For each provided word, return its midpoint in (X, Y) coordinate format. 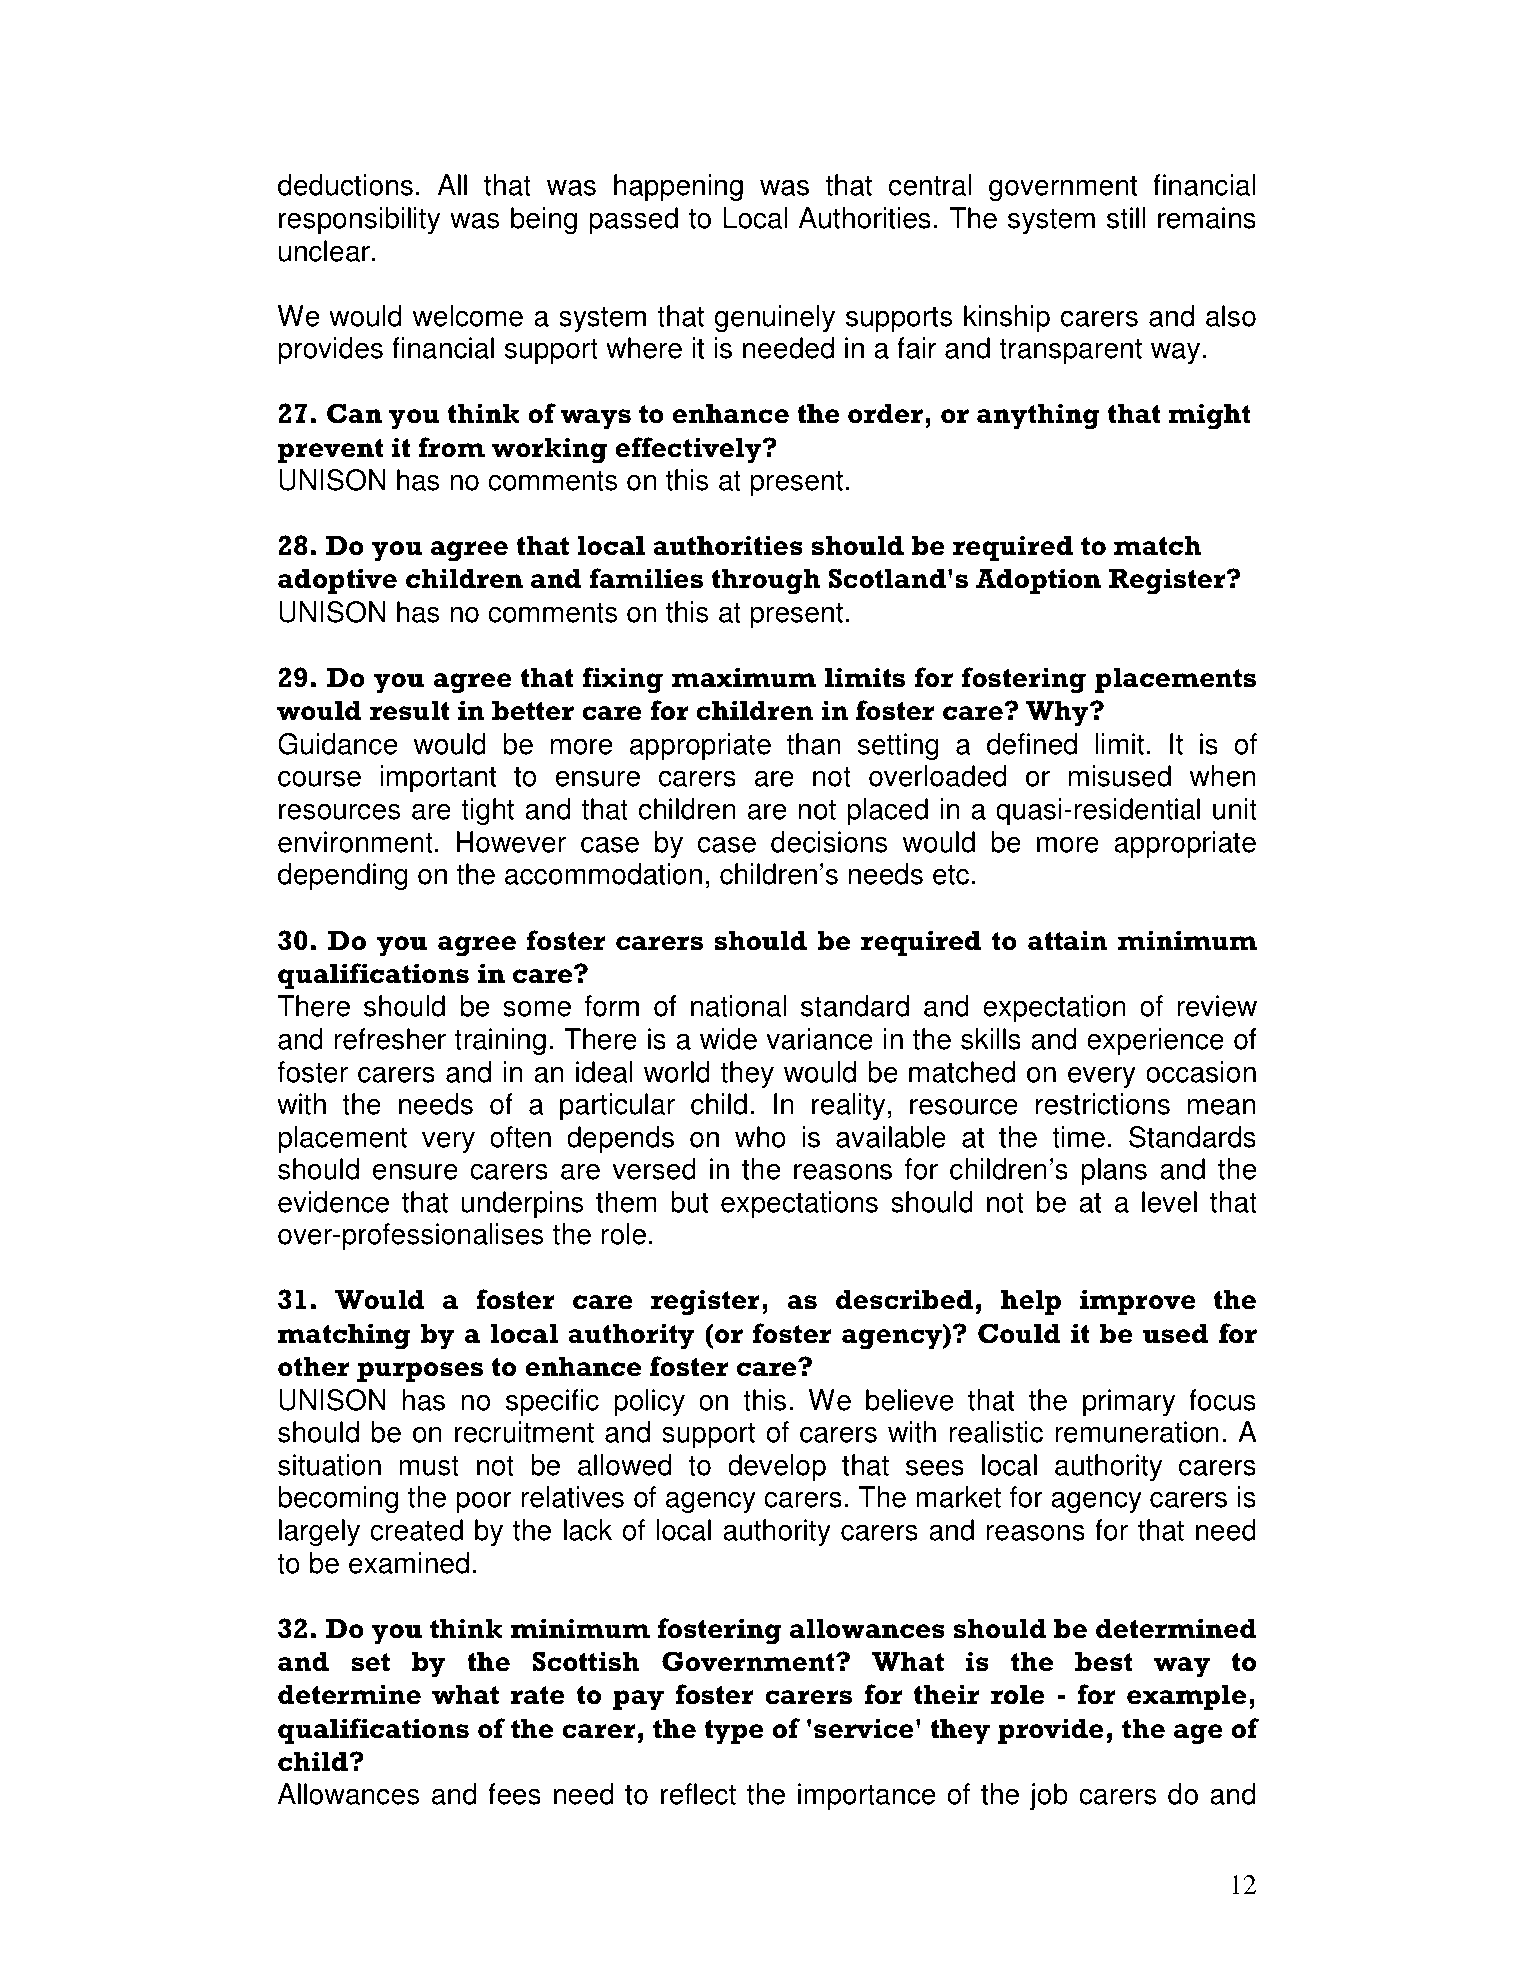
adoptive (337, 581)
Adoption (1038, 581)
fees (514, 1794)
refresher (390, 1039)
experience (1155, 1041)
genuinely (775, 318)
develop (777, 1467)
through (765, 581)
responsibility (359, 220)
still (1126, 218)
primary (1129, 1402)
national (738, 1006)
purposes (420, 1372)
